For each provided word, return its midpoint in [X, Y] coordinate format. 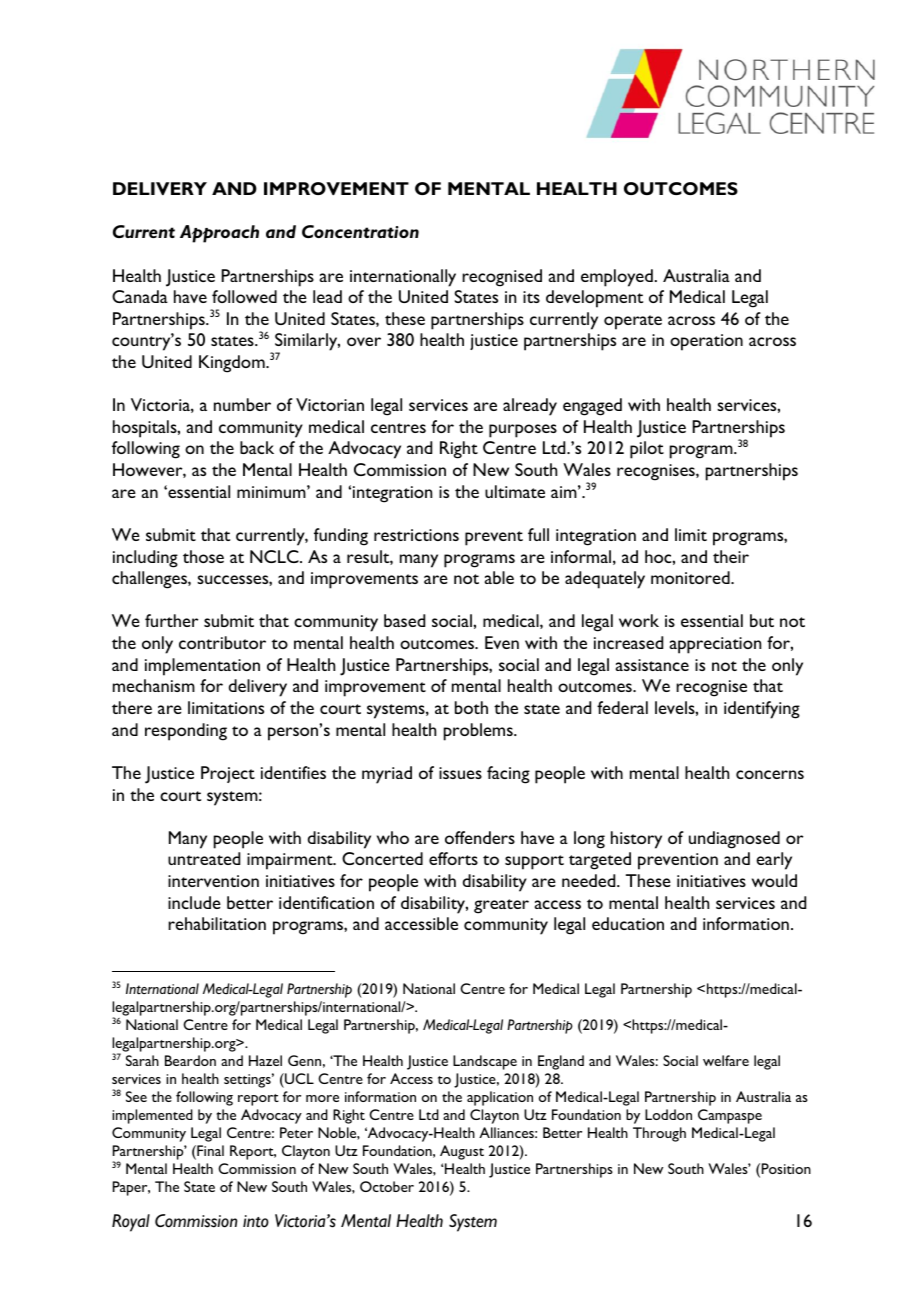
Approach [219, 234]
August [462, 1152]
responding [186, 732]
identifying [762, 710]
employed [617, 278]
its [531, 297]
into [256, 1221]
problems [479, 732]
